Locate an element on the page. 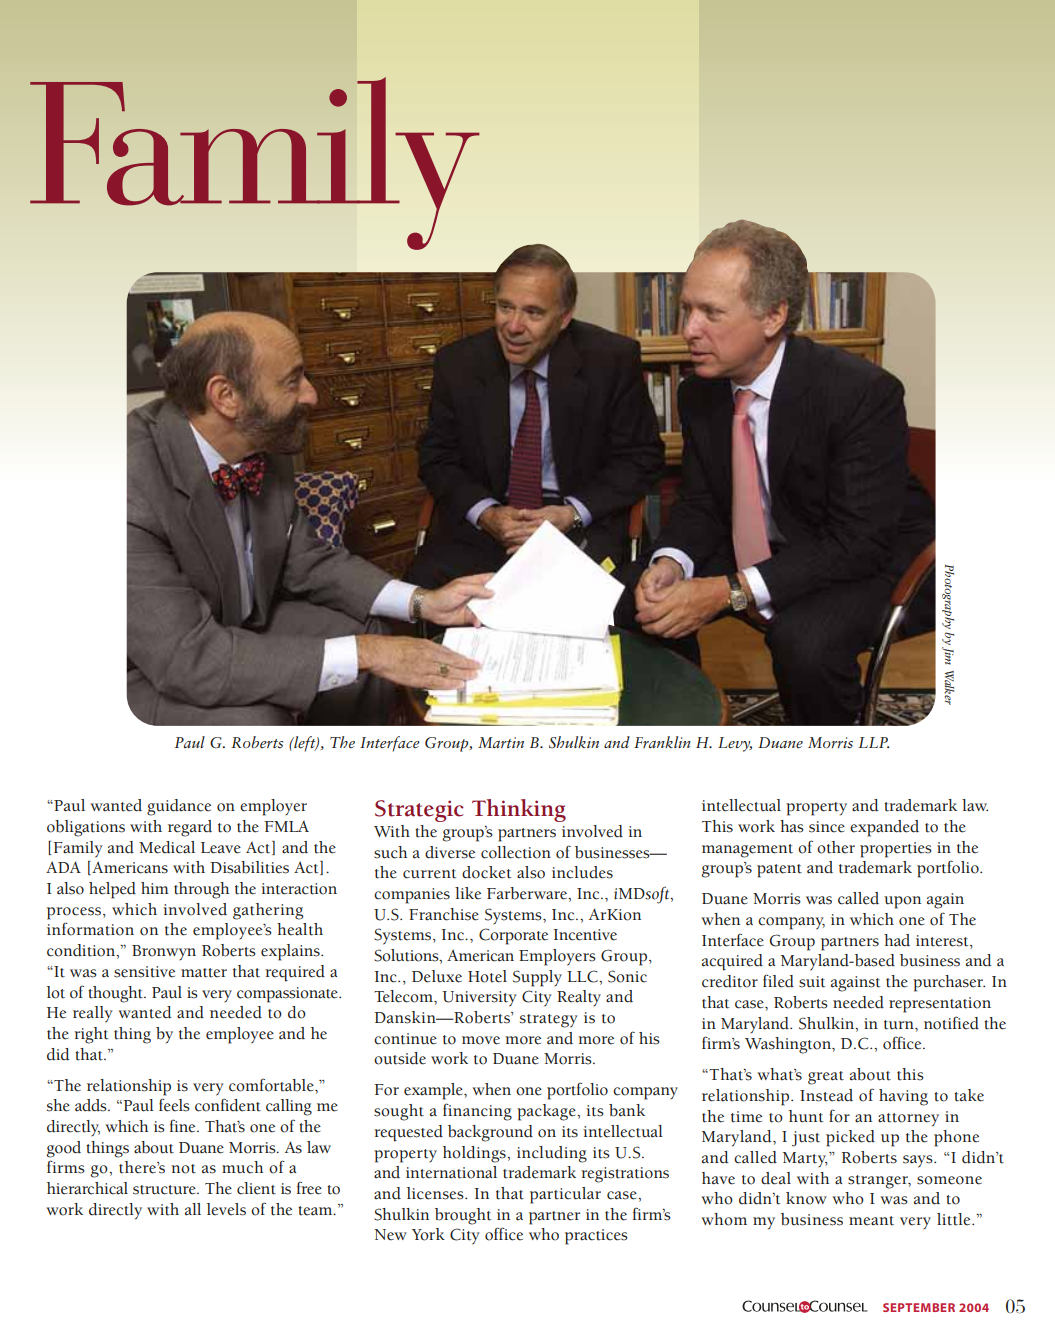  holdings is located at coordinates (475, 1154).
